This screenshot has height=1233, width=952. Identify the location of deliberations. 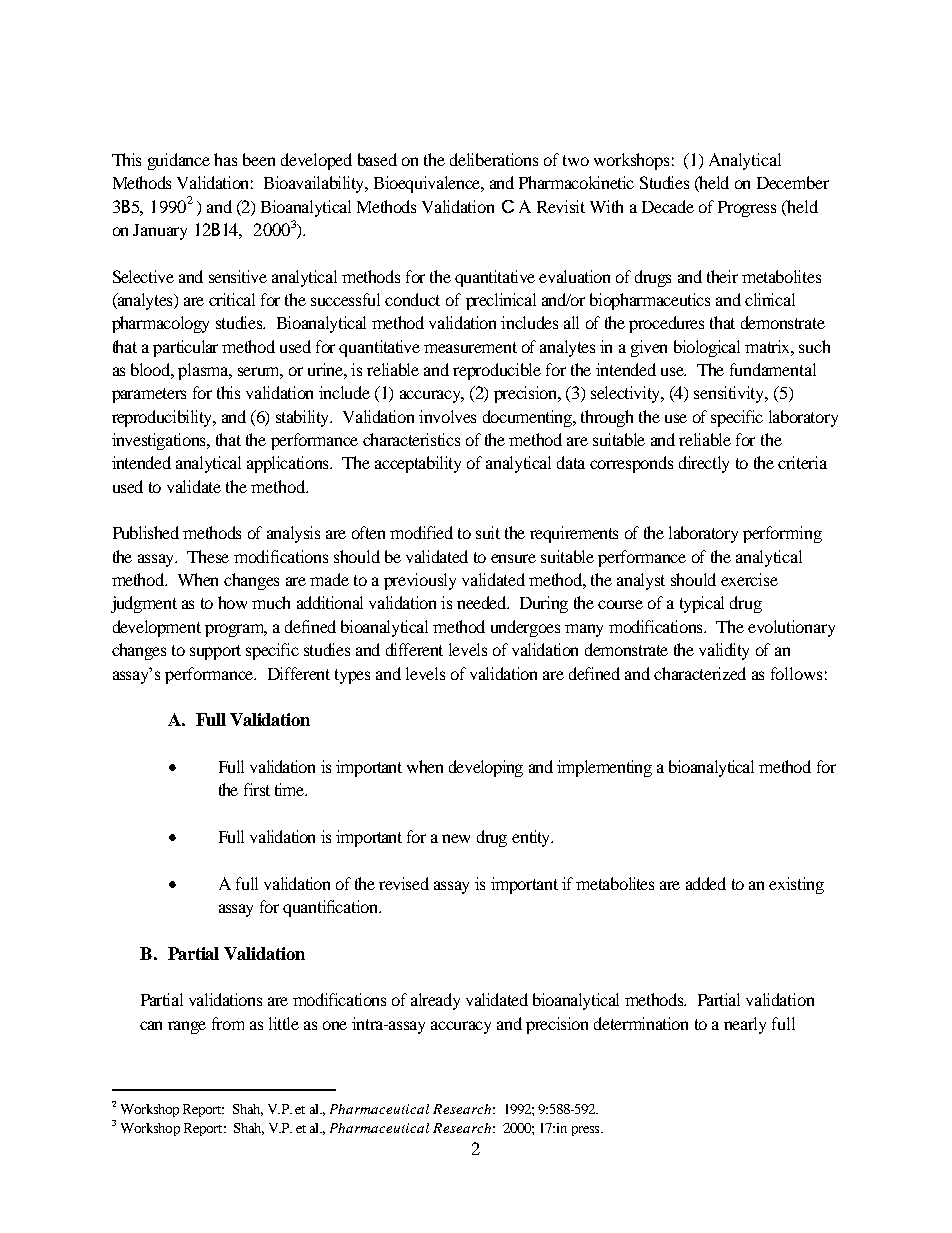
(494, 159).
